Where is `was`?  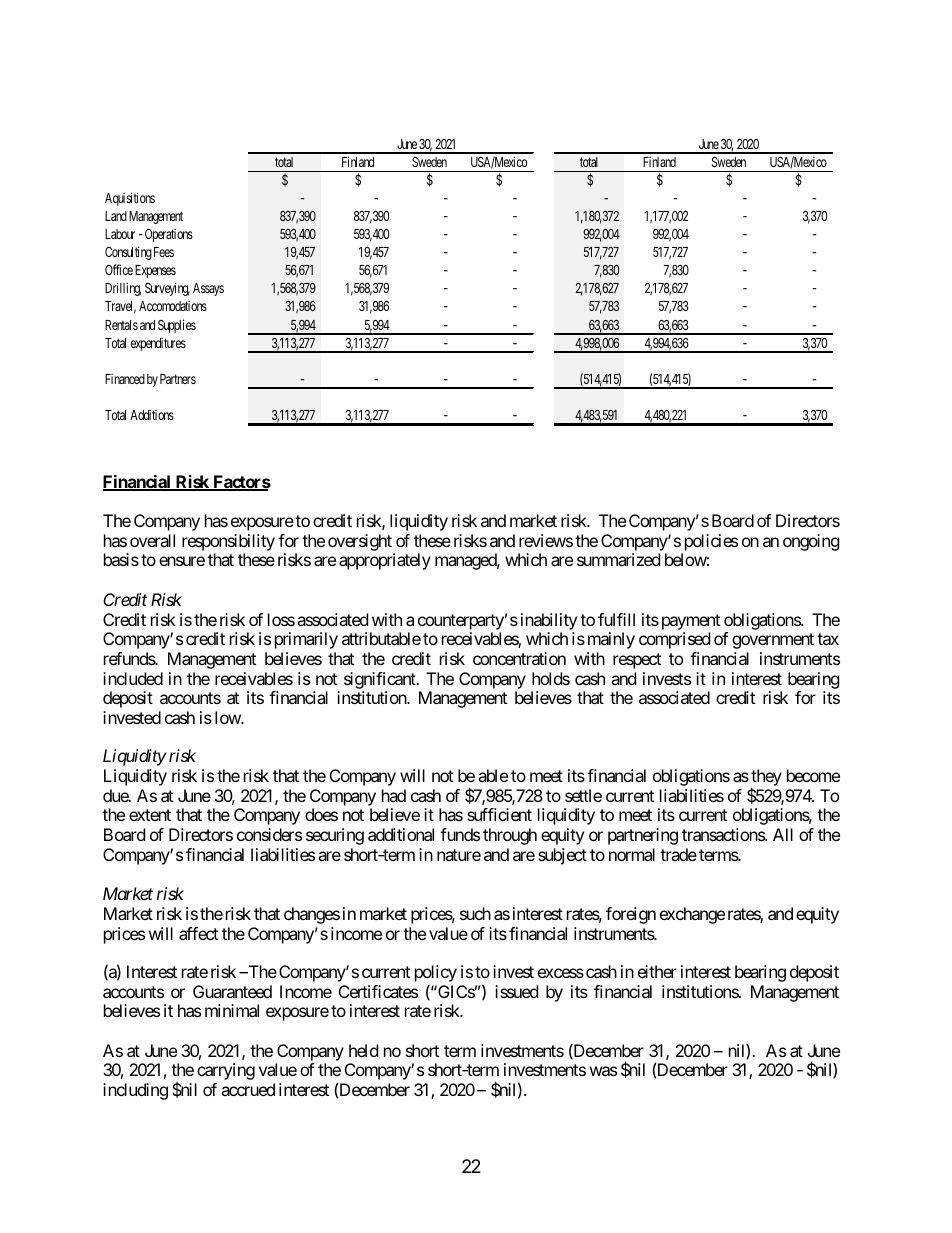
was is located at coordinates (603, 1071).
